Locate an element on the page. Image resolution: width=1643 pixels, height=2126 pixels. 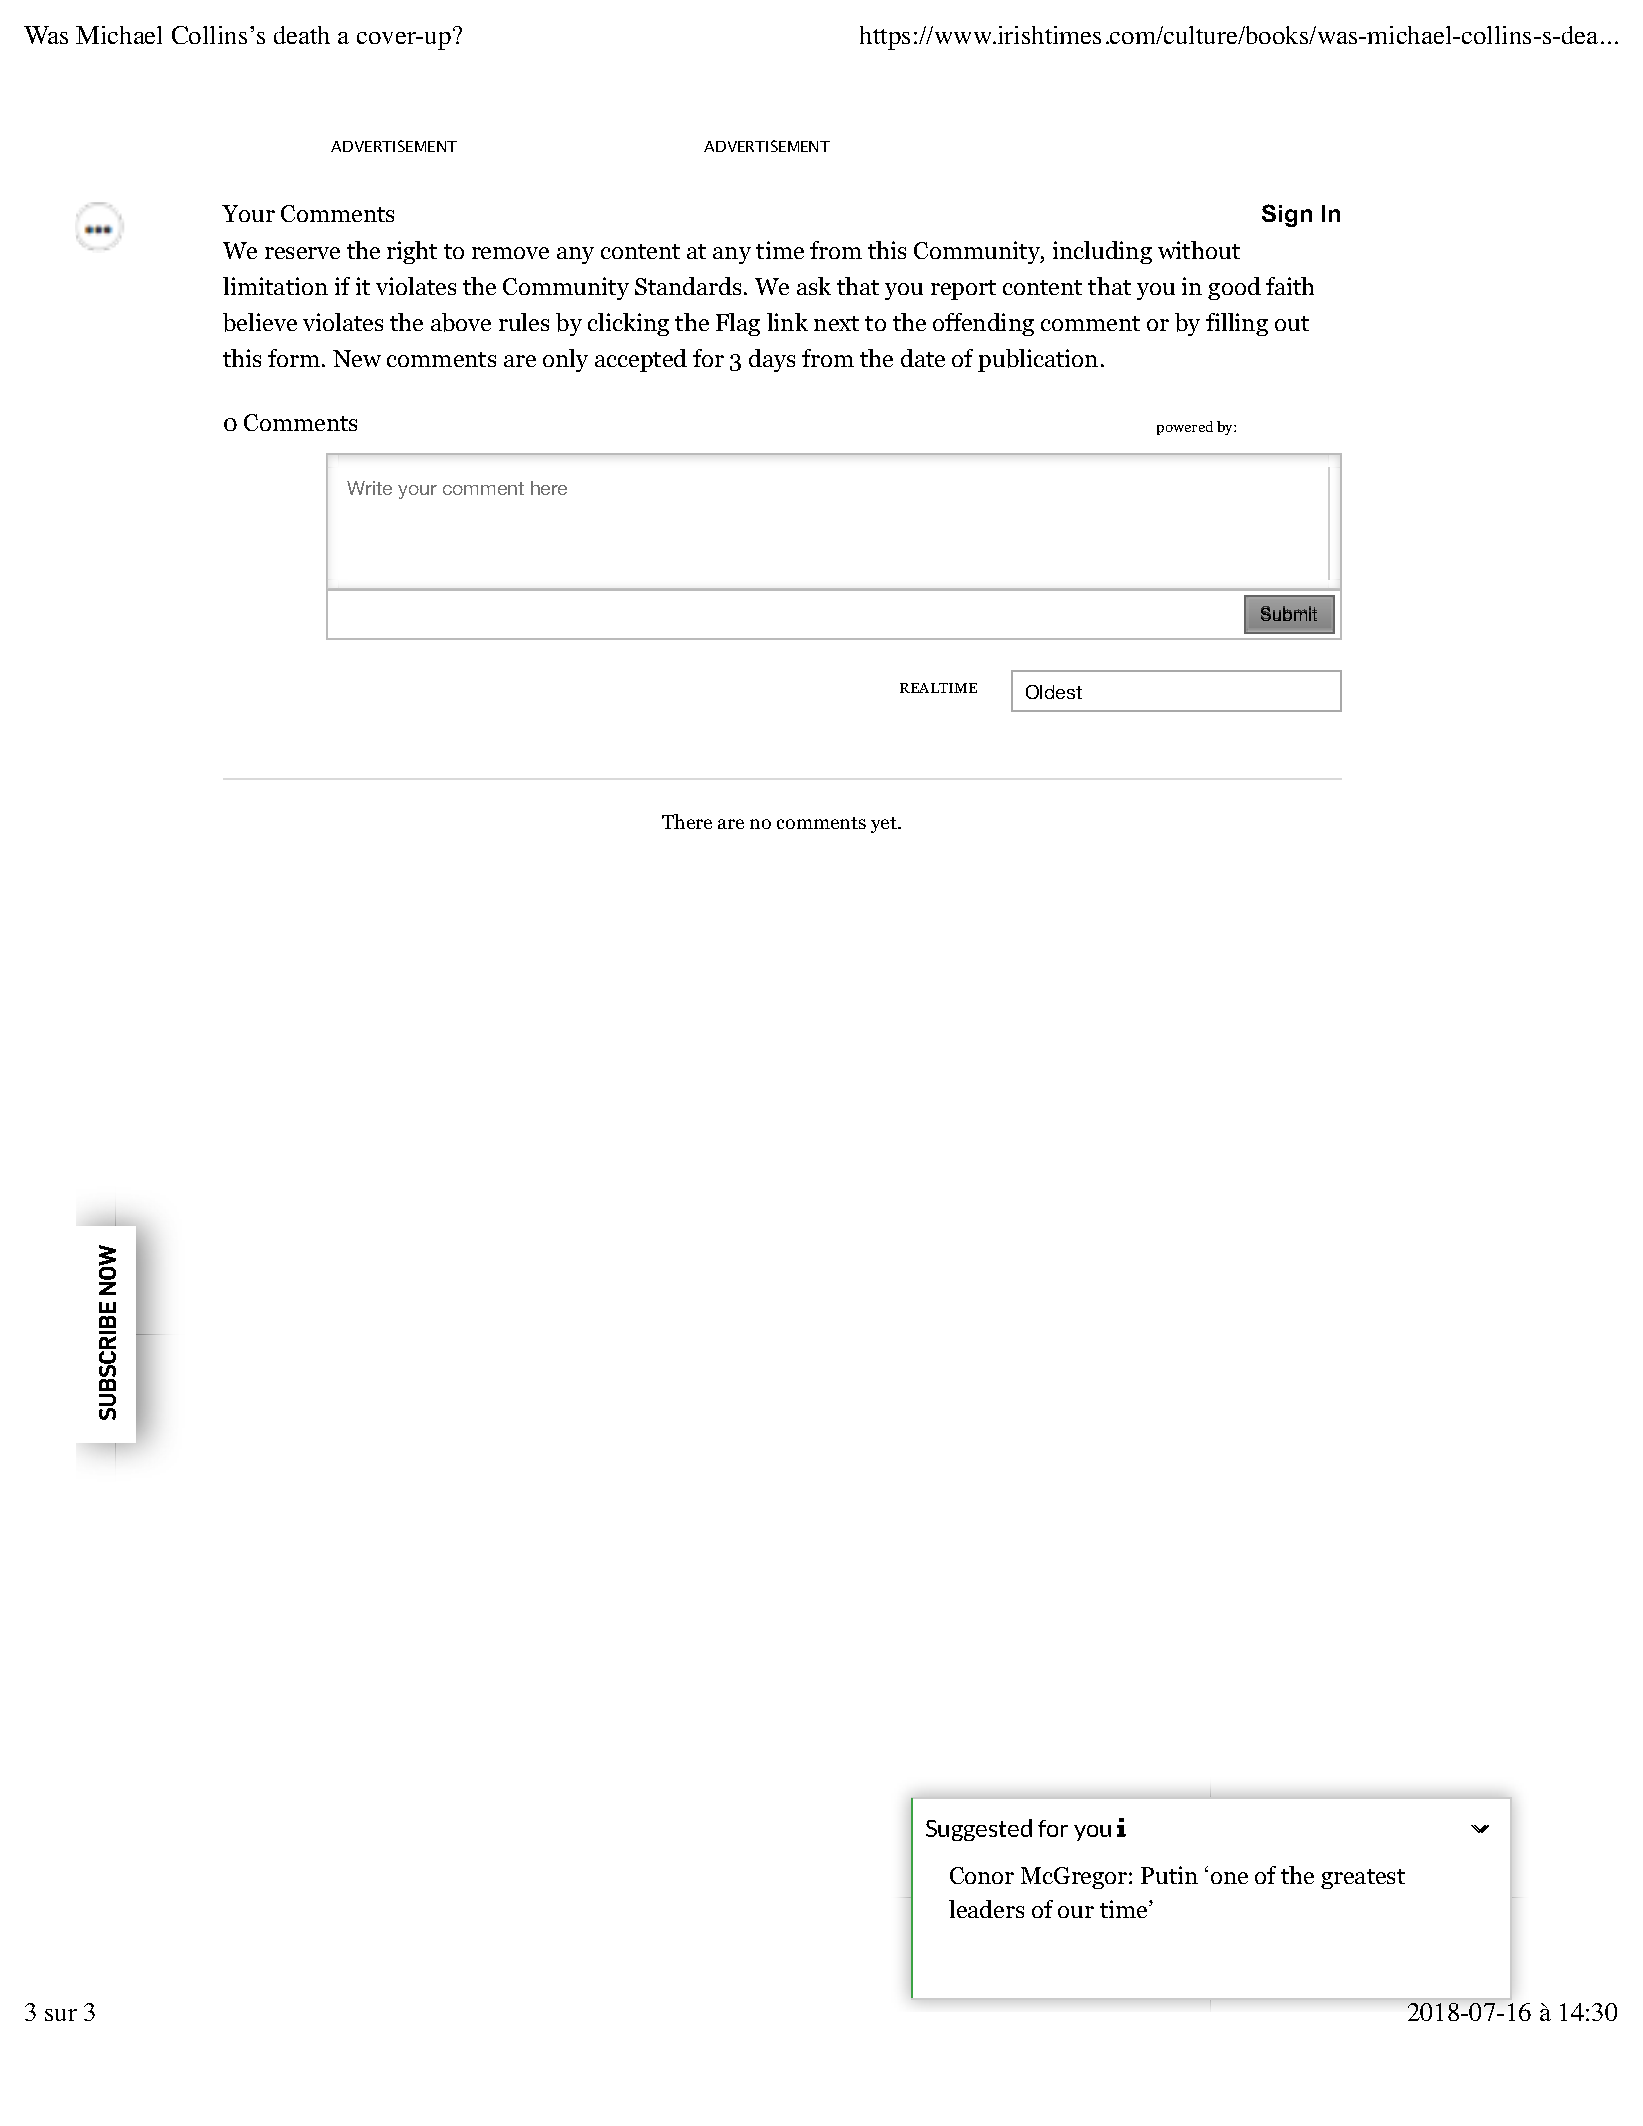
Putin is located at coordinates (1169, 1875).
